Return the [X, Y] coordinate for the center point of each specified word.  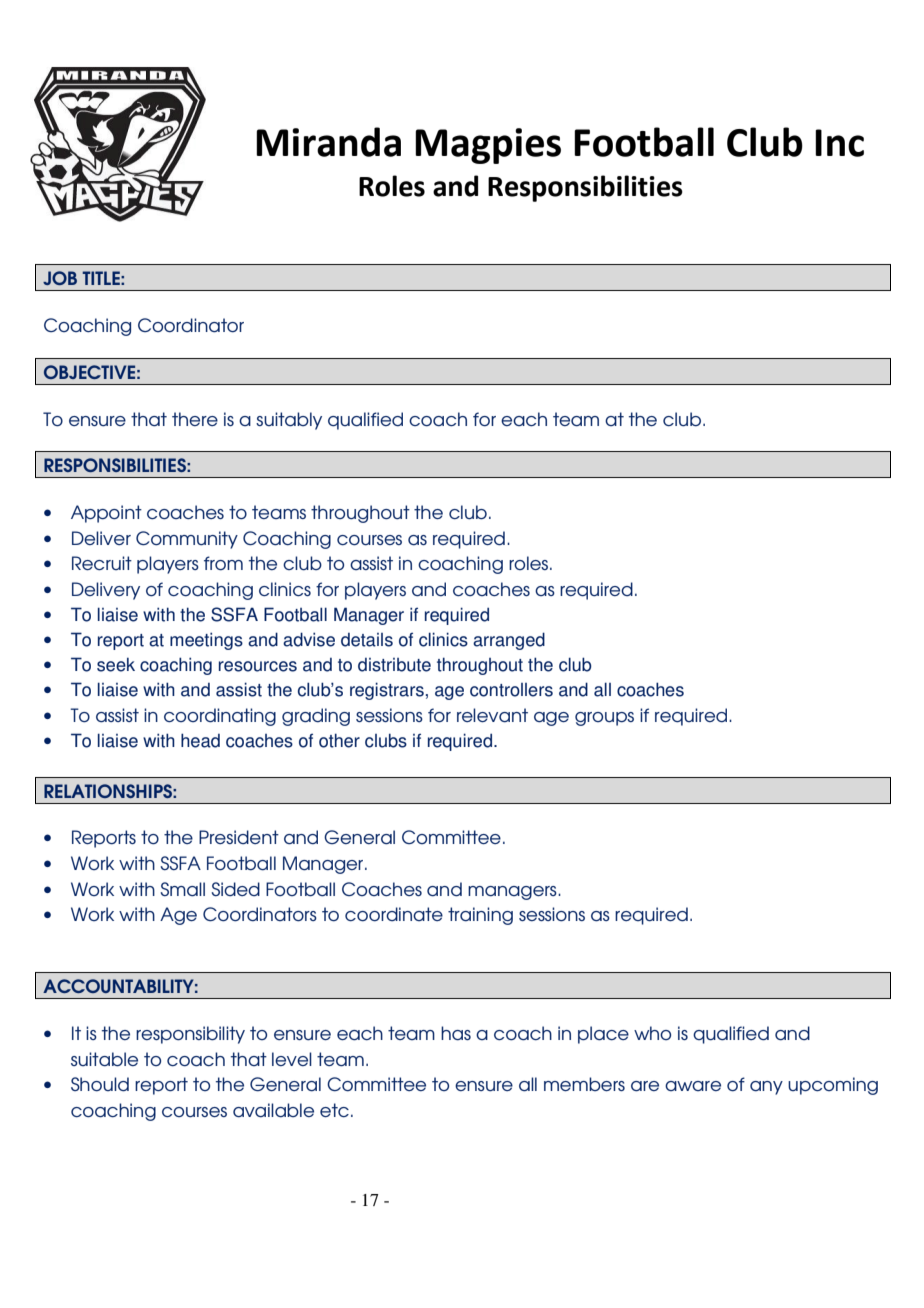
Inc [839, 143]
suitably [289, 421]
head [200, 740]
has [456, 1033]
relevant [492, 715]
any [766, 1088]
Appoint [106, 514]
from [223, 563]
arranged [509, 641]
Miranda [328, 142]
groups [604, 719]
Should [100, 1084]
